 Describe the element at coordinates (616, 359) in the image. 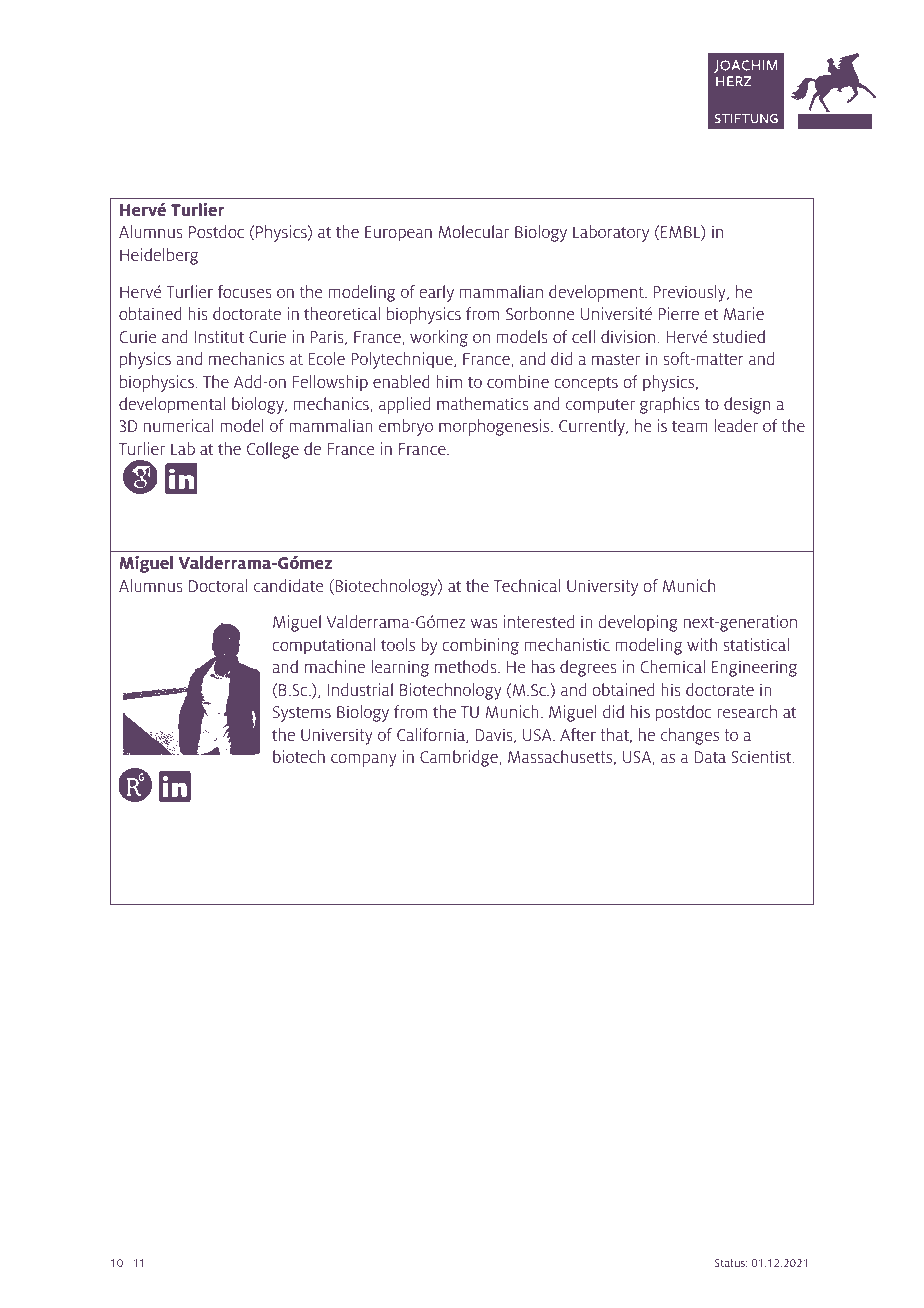

I see `master` at that location.
